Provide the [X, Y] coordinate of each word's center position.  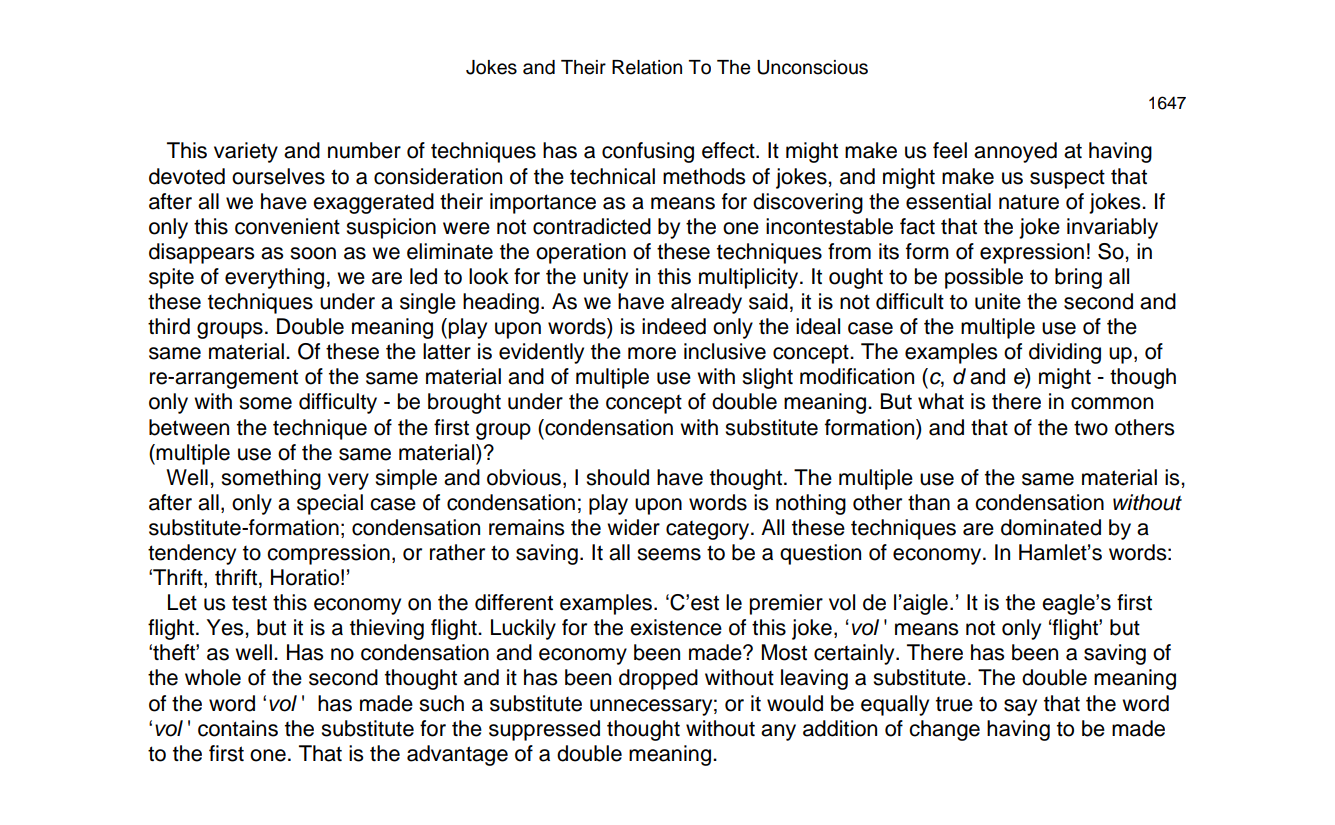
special [330, 504]
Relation [647, 67]
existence [676, 627]
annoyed [1015, 152]
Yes [226, 627]
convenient [287, 226]
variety [246, 152]
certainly [855, 654]
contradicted [592, 226]
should [617, 477]
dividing [1065, 353]
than [929, 502]
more [652, 353]
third [169, 326]
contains [238, 728]
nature [1029, 202]
